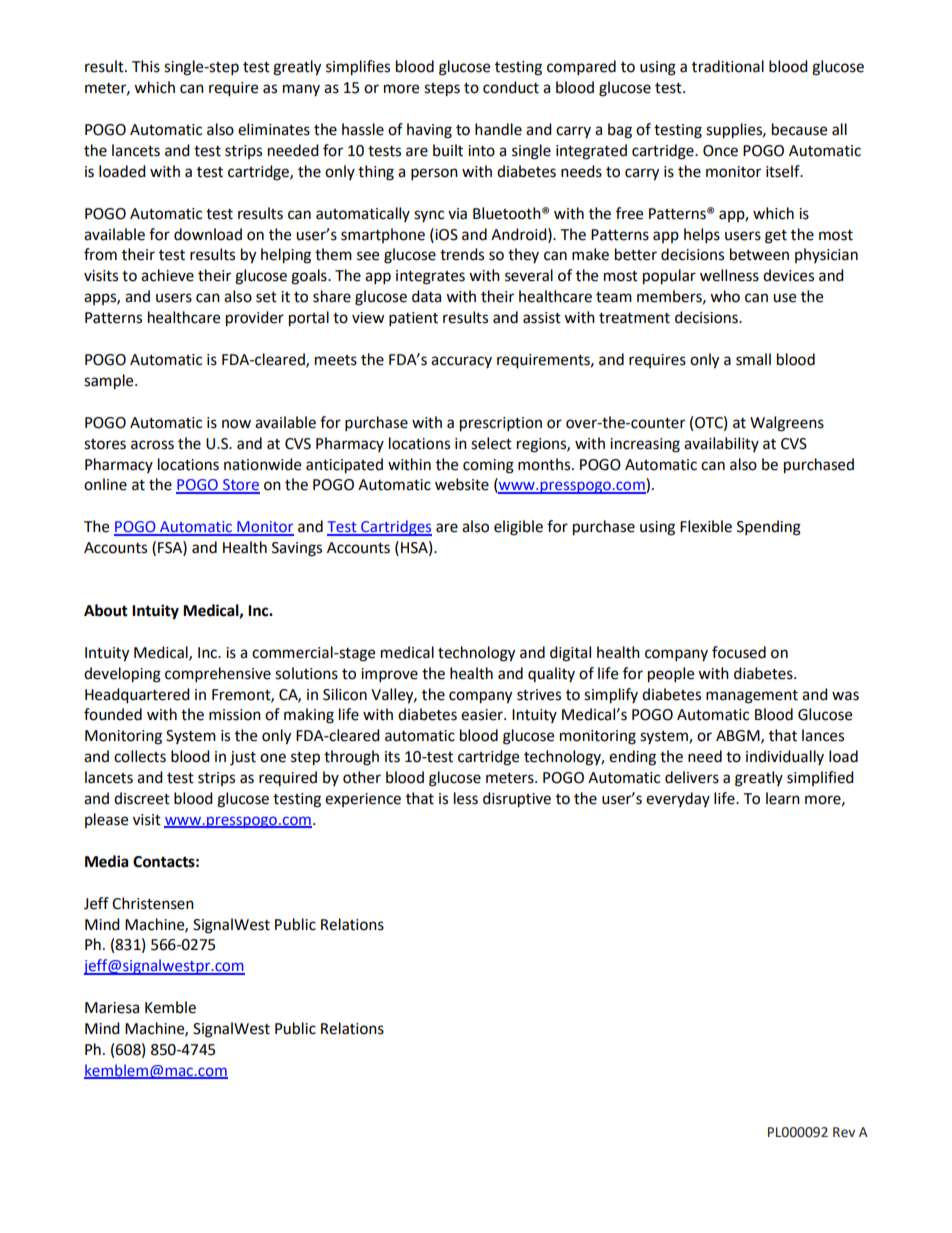  Describe the element at coordinates (146, 66) in the image. I see `This` at that location.
